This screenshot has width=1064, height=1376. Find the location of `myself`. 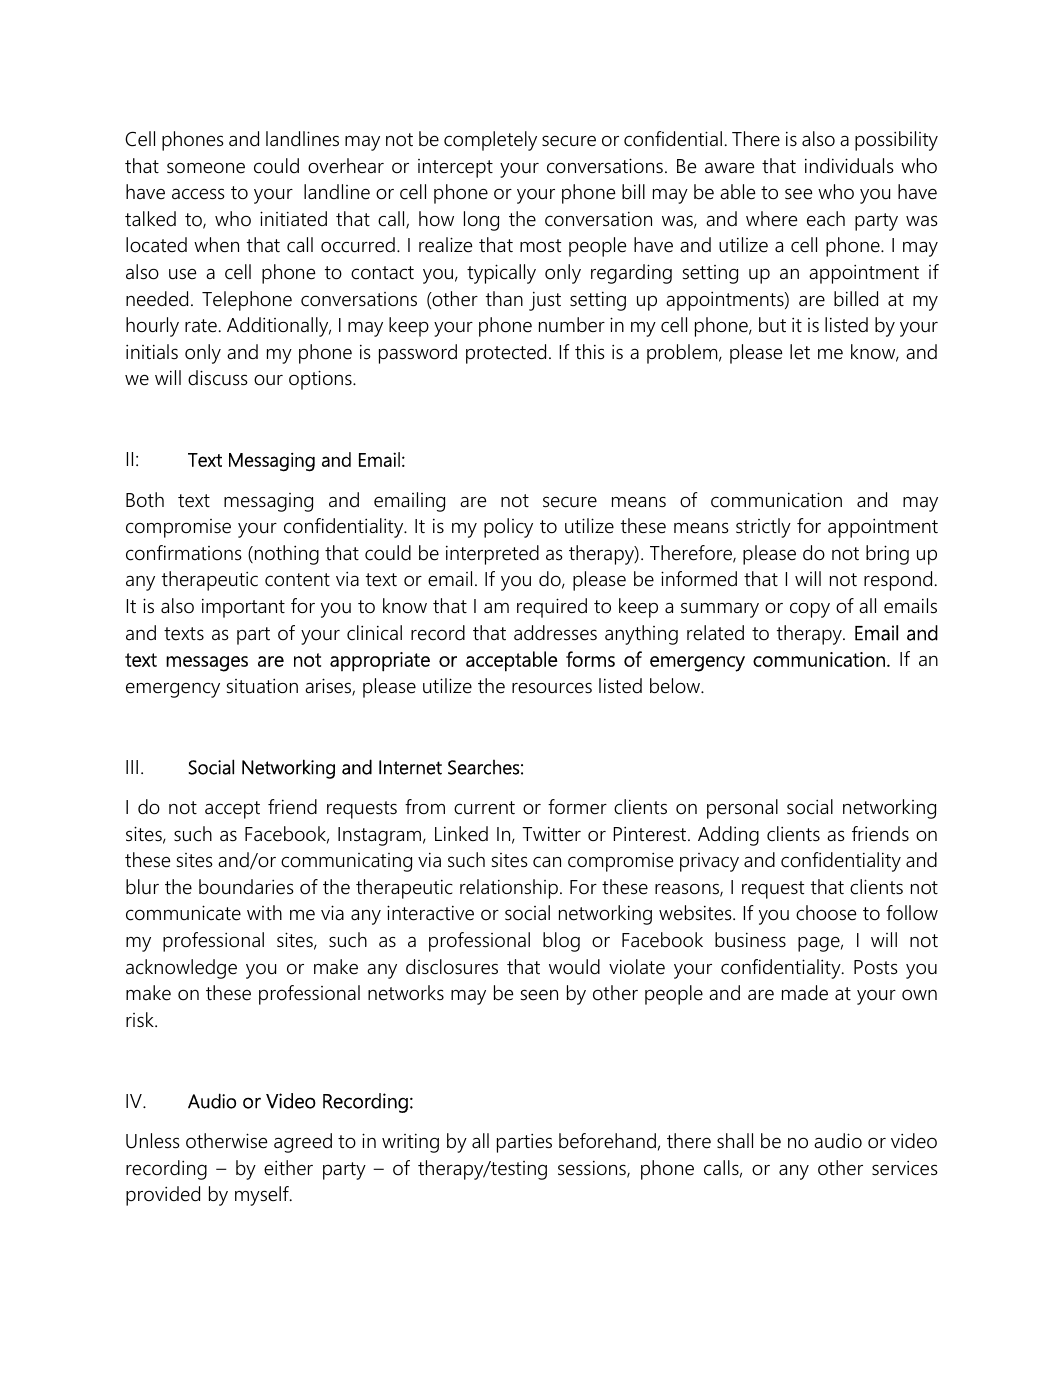

myself is located at coordinates (263, 1196).
